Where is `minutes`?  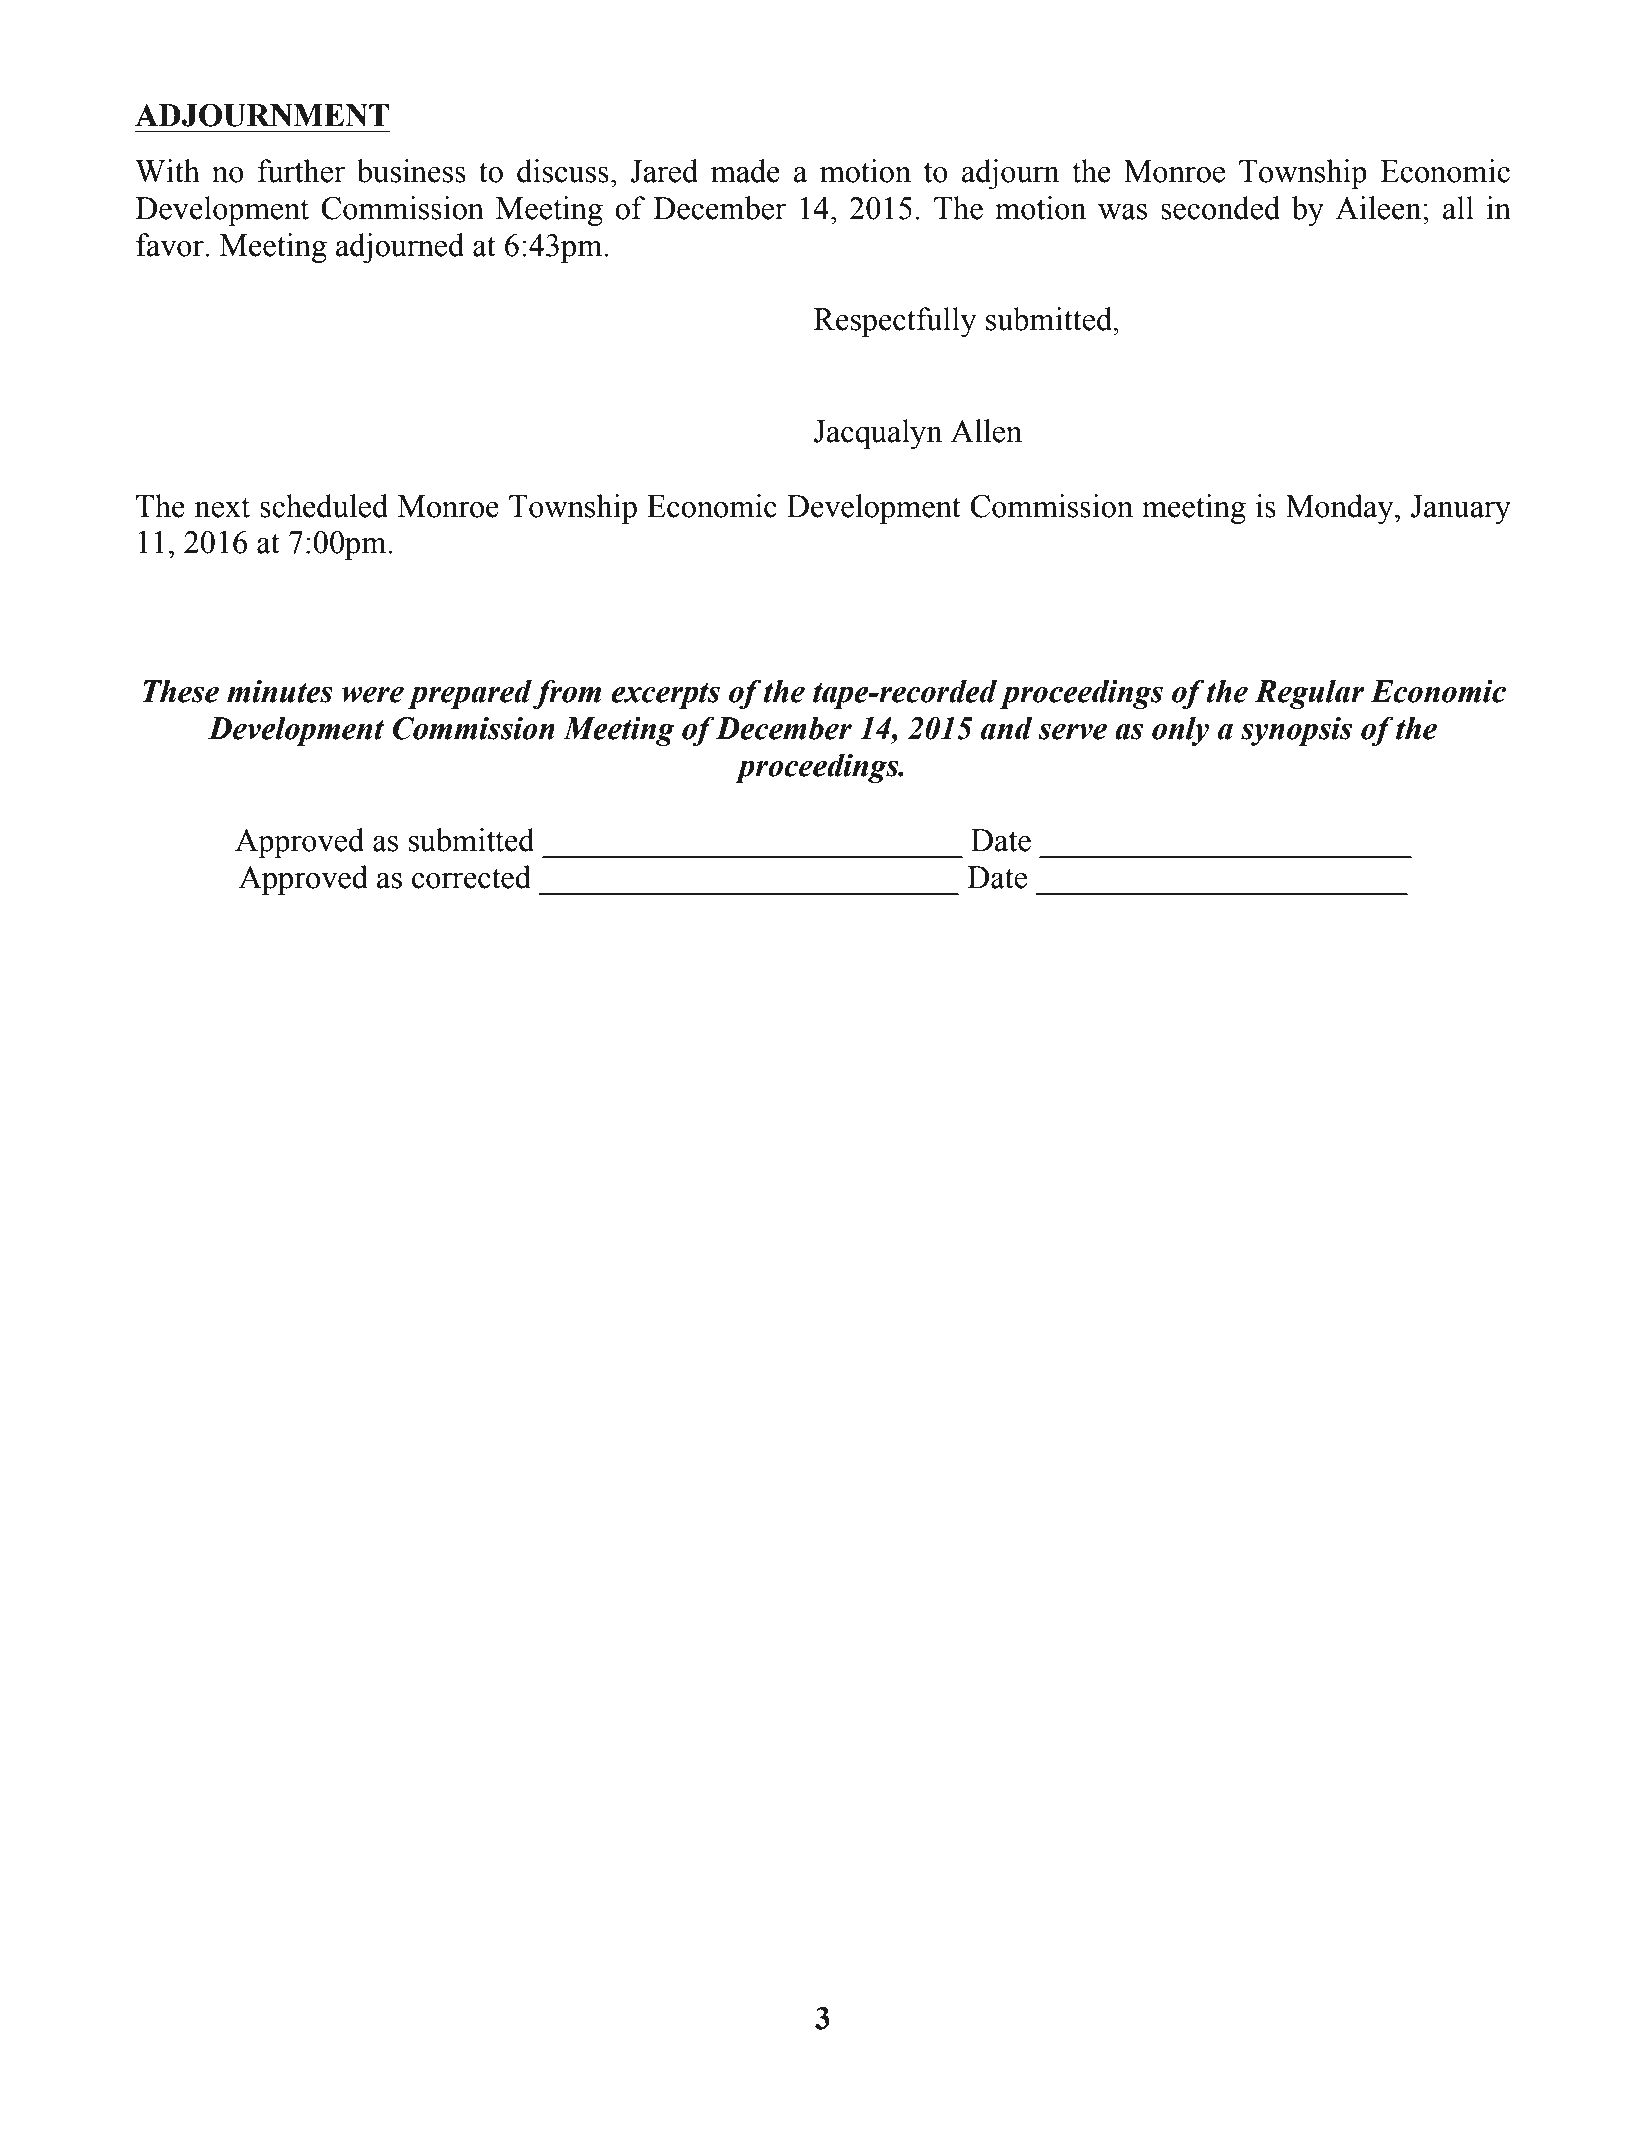 minutes is located at coordinates (280, 691).
